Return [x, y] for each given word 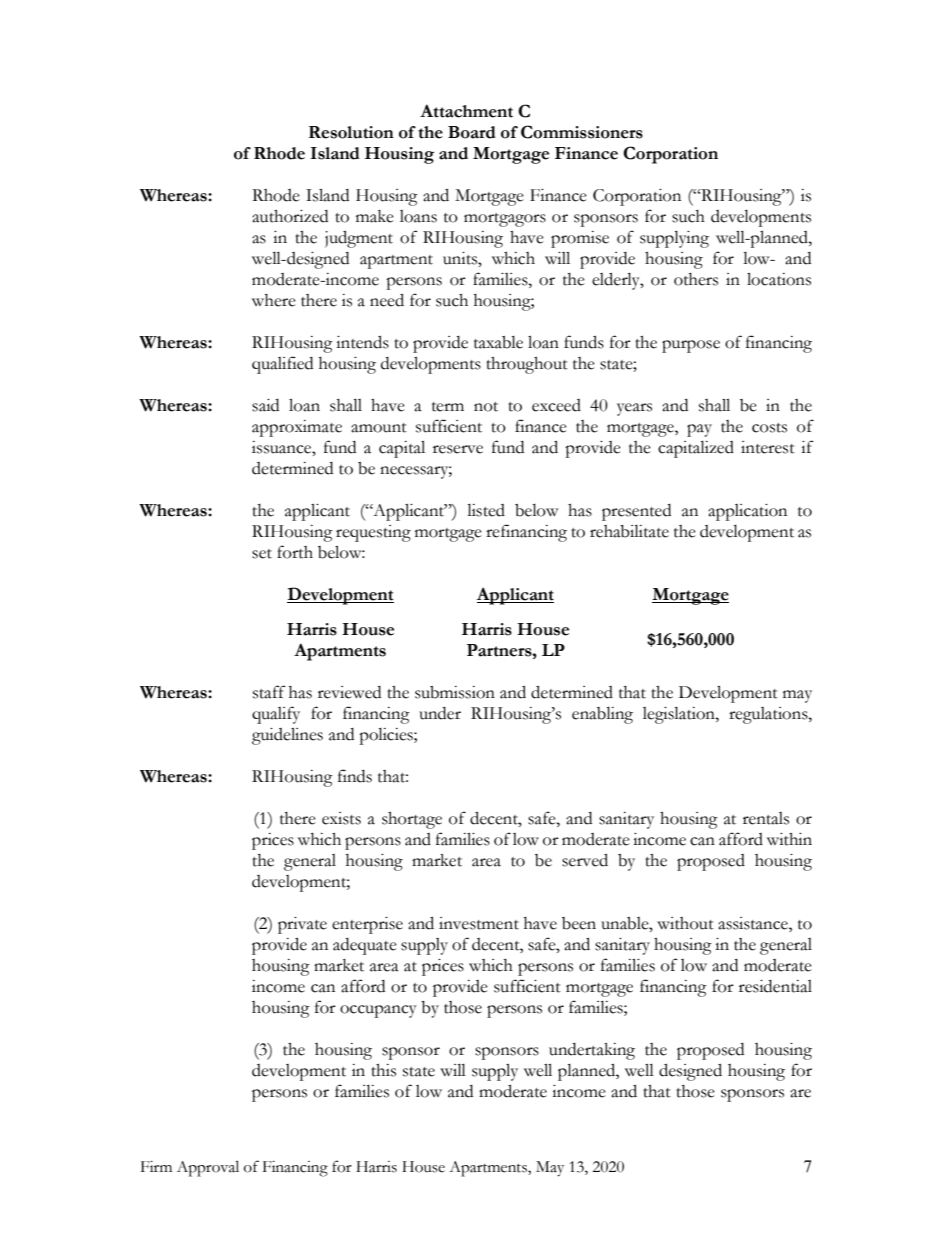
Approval [208, 1168]
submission [455, 692]
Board [472, 132]
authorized [290, 216]
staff [269, 692]
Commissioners [582, 132]
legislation [680, 715]
